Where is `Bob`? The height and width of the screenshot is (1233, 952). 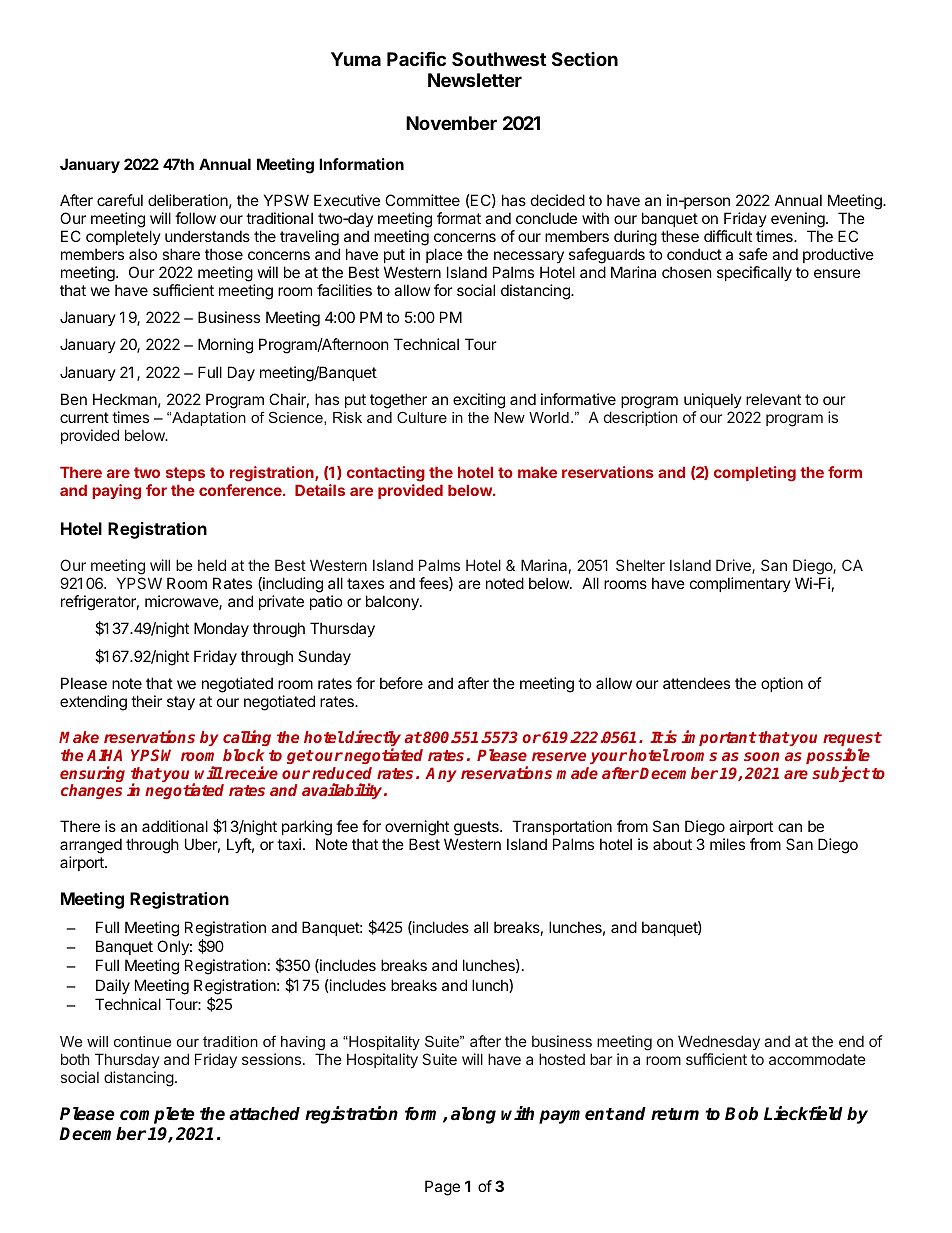
Bob is located at coordinates (741, 1114).
